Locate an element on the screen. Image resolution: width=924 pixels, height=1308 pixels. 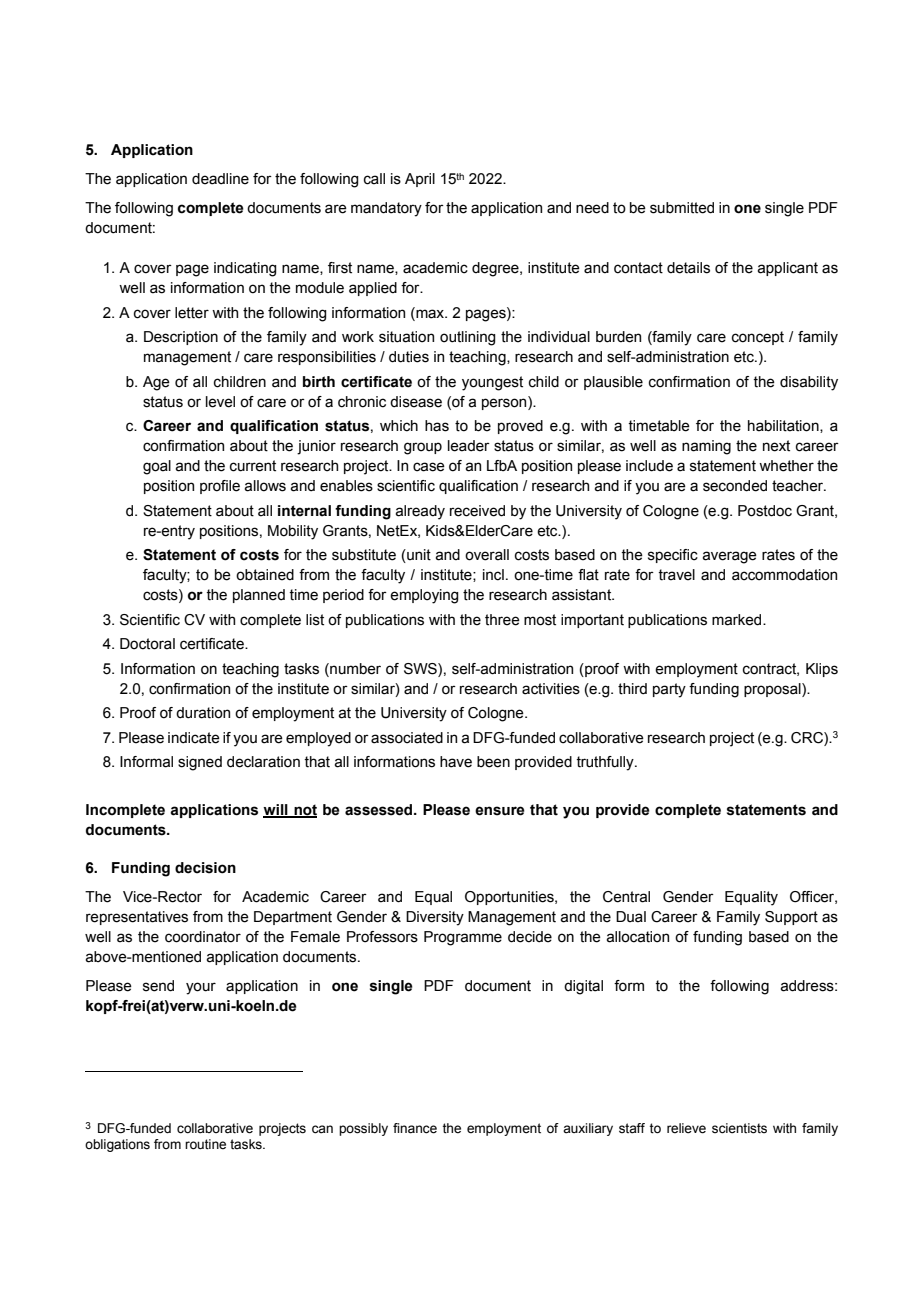
April is located at coordinates (420, 180).
